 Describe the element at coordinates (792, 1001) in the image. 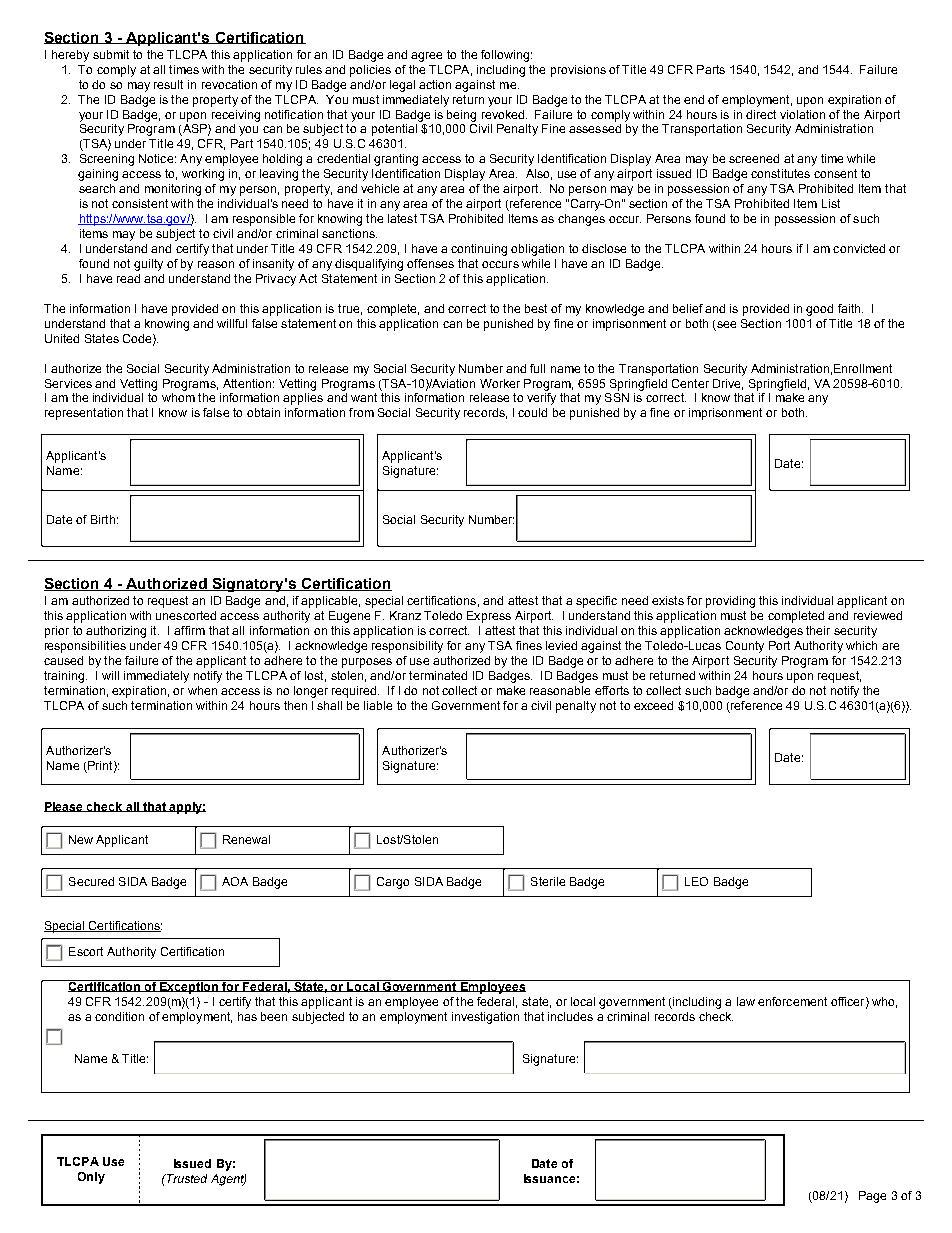

I see `enforcement` at that location.
